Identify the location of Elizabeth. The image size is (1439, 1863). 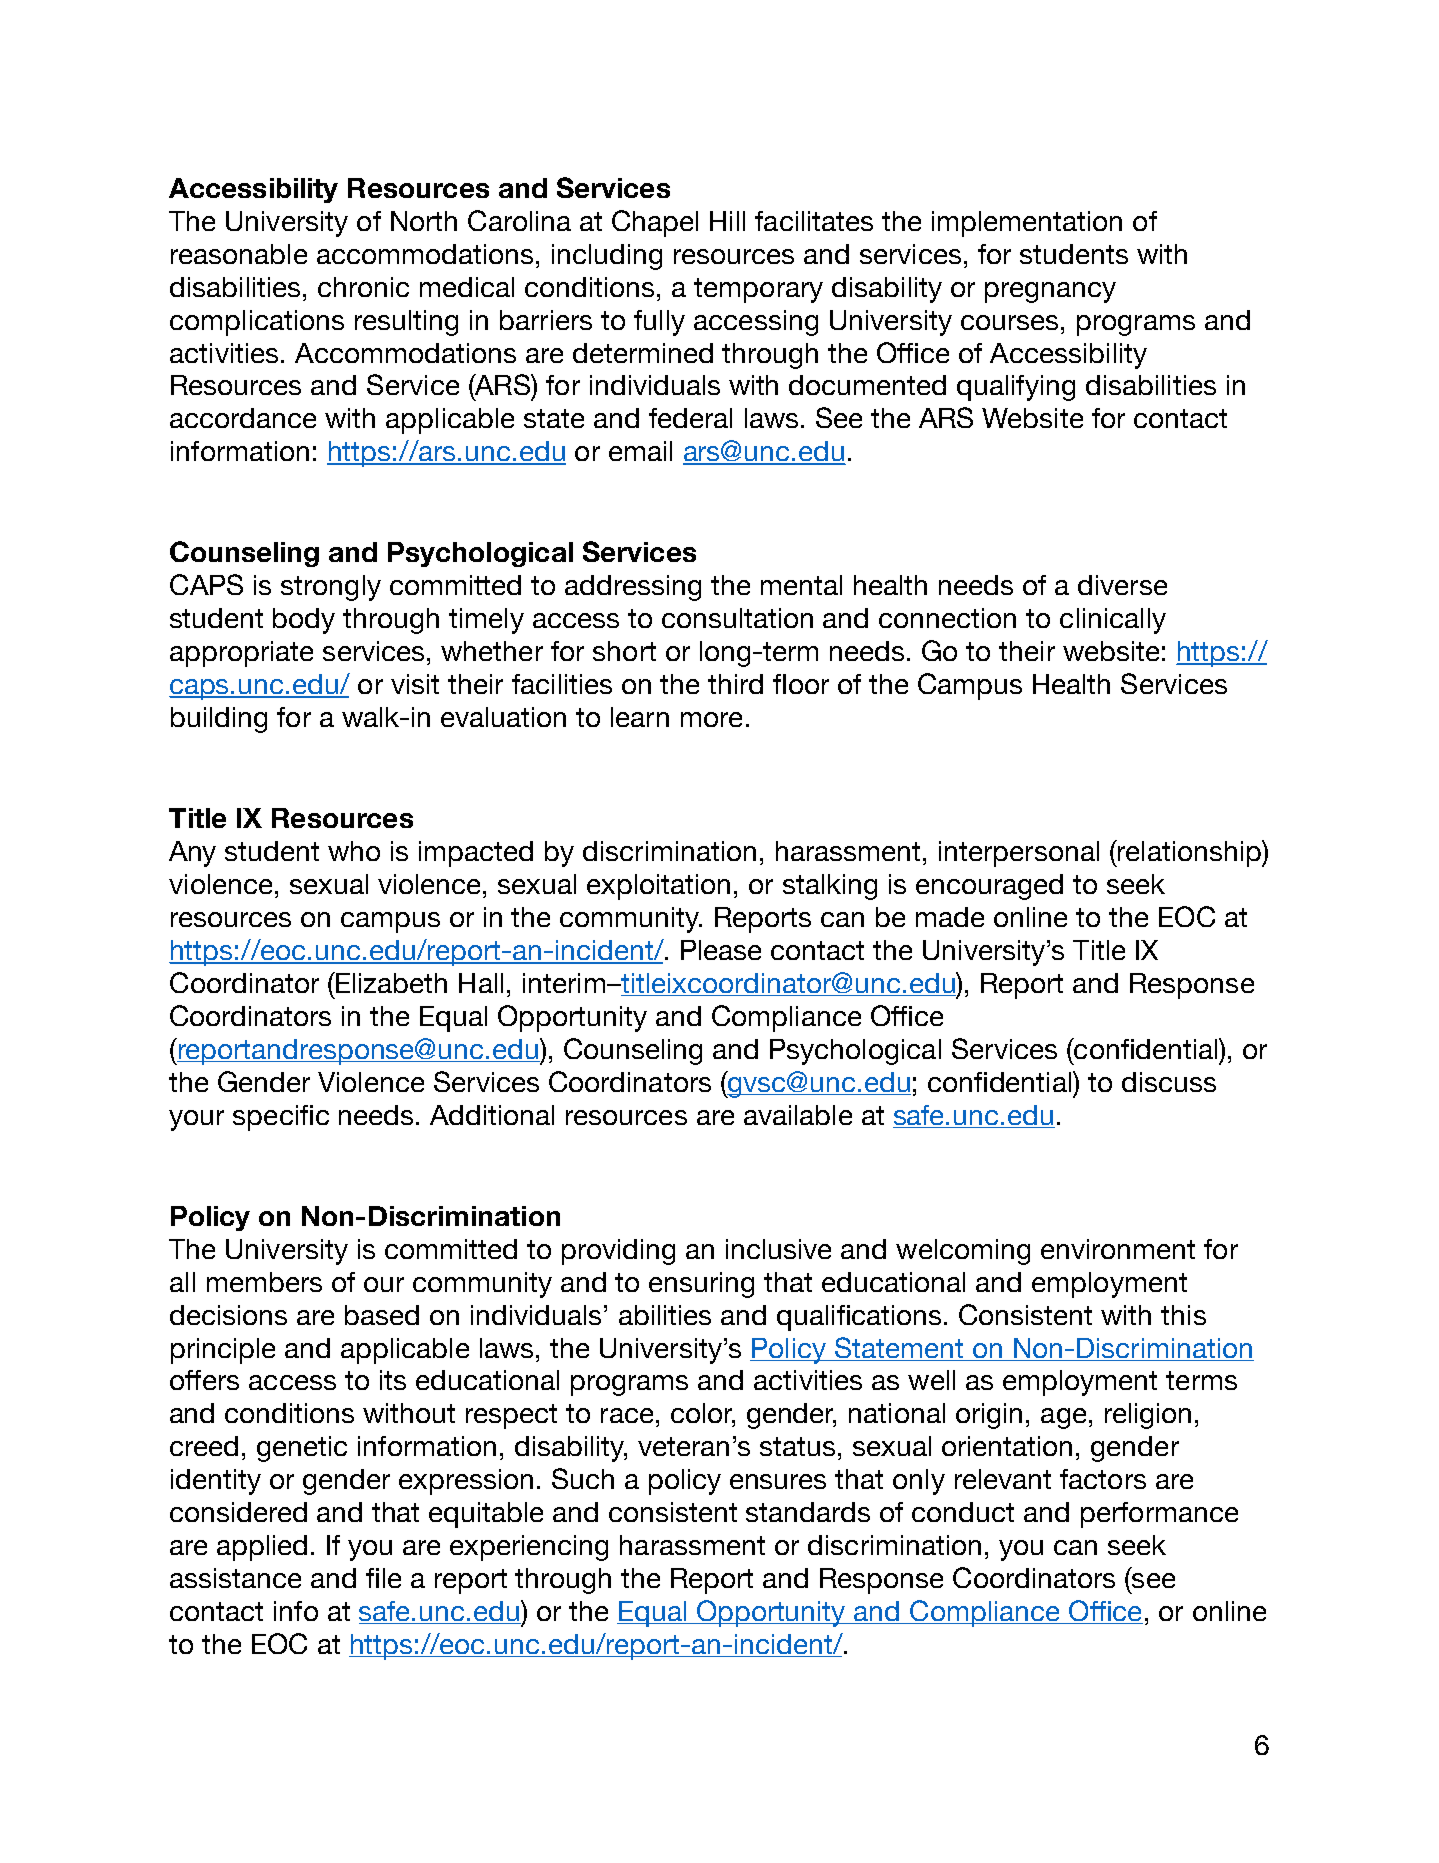
(390, 982).
